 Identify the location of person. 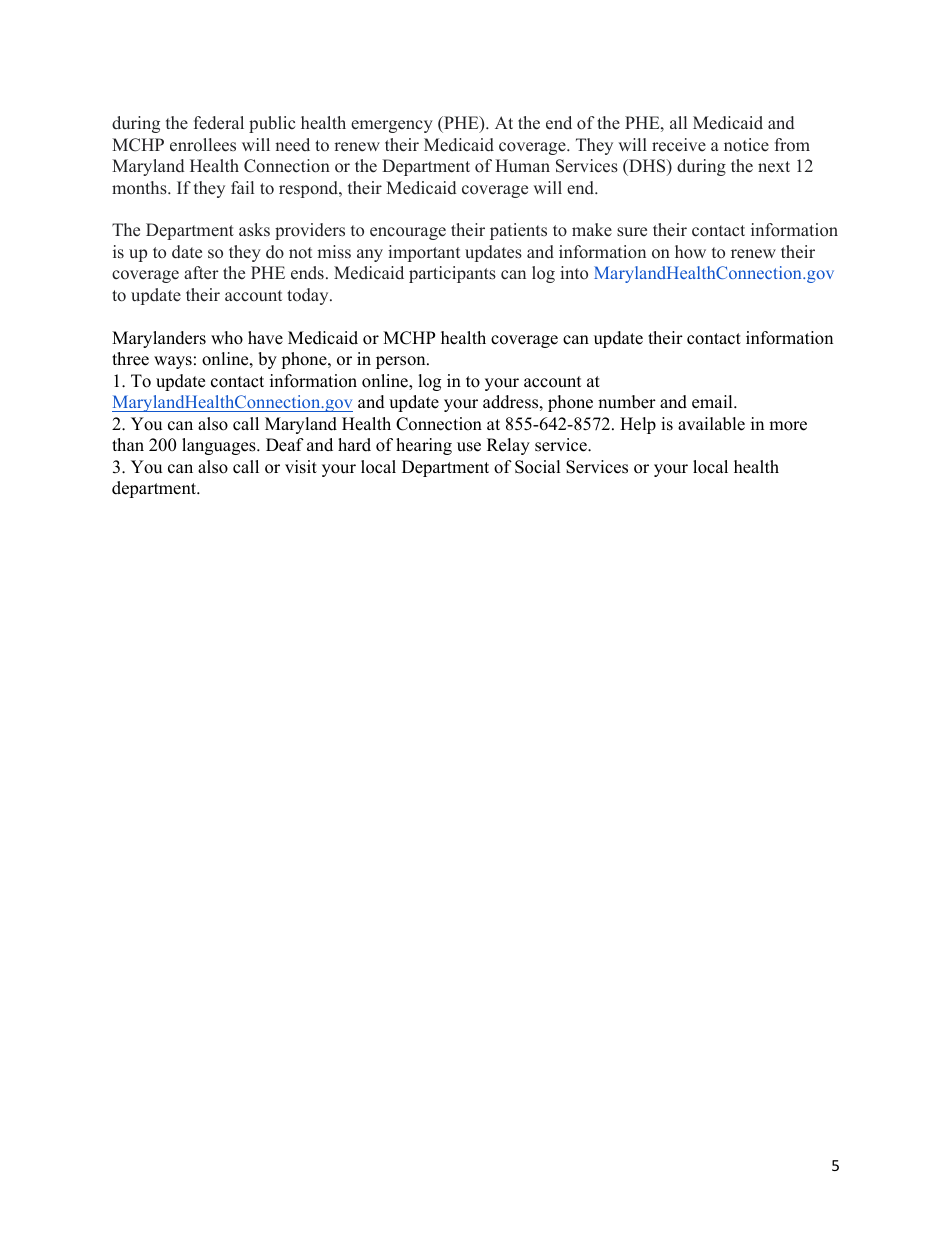
(402, 362).
